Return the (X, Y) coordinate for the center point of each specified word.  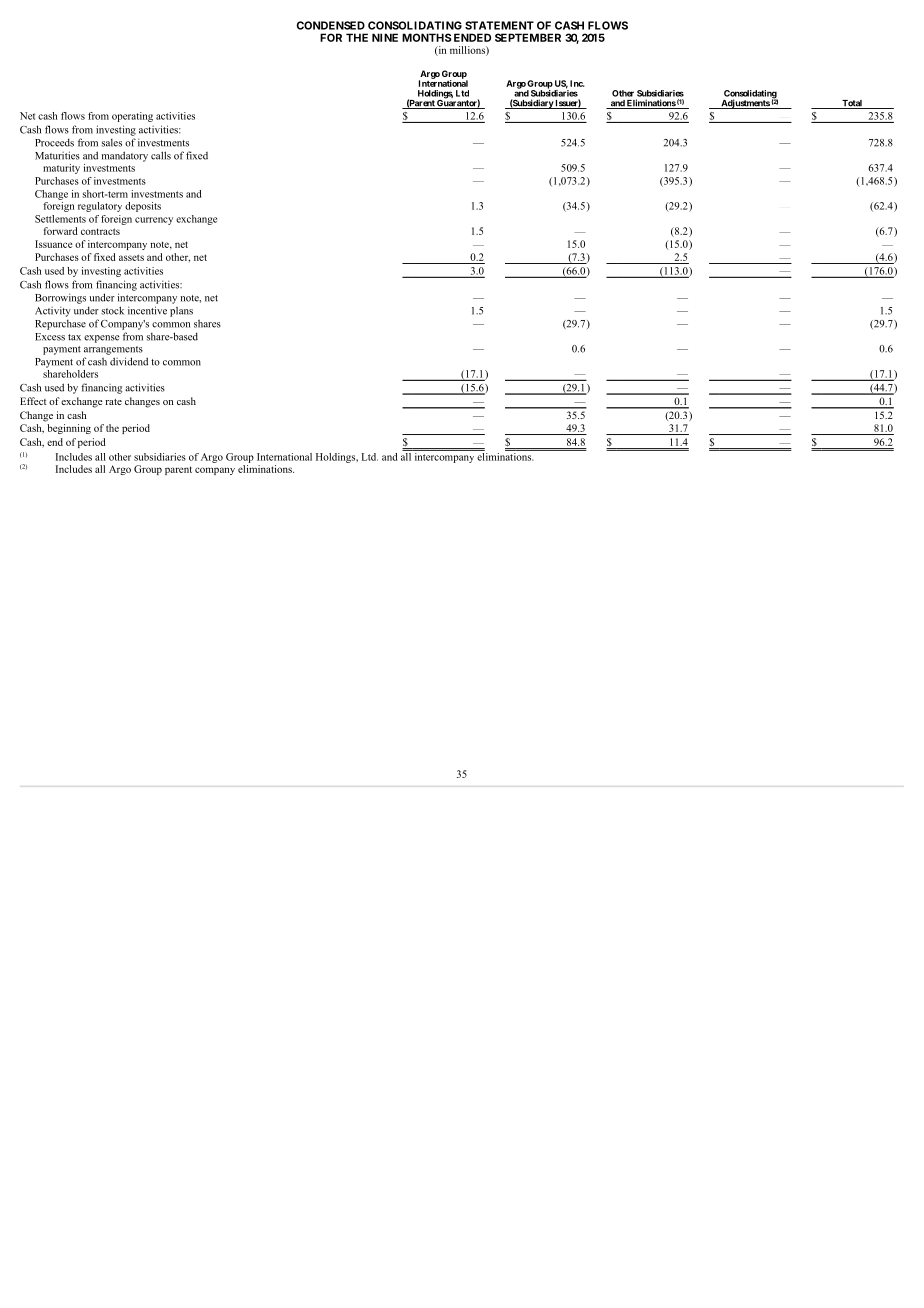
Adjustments (745, 104)
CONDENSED (330, 25)
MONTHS (427, 37)
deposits (143, 207)
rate (113, 402)
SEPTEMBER (528, 37)
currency (154, 221)
